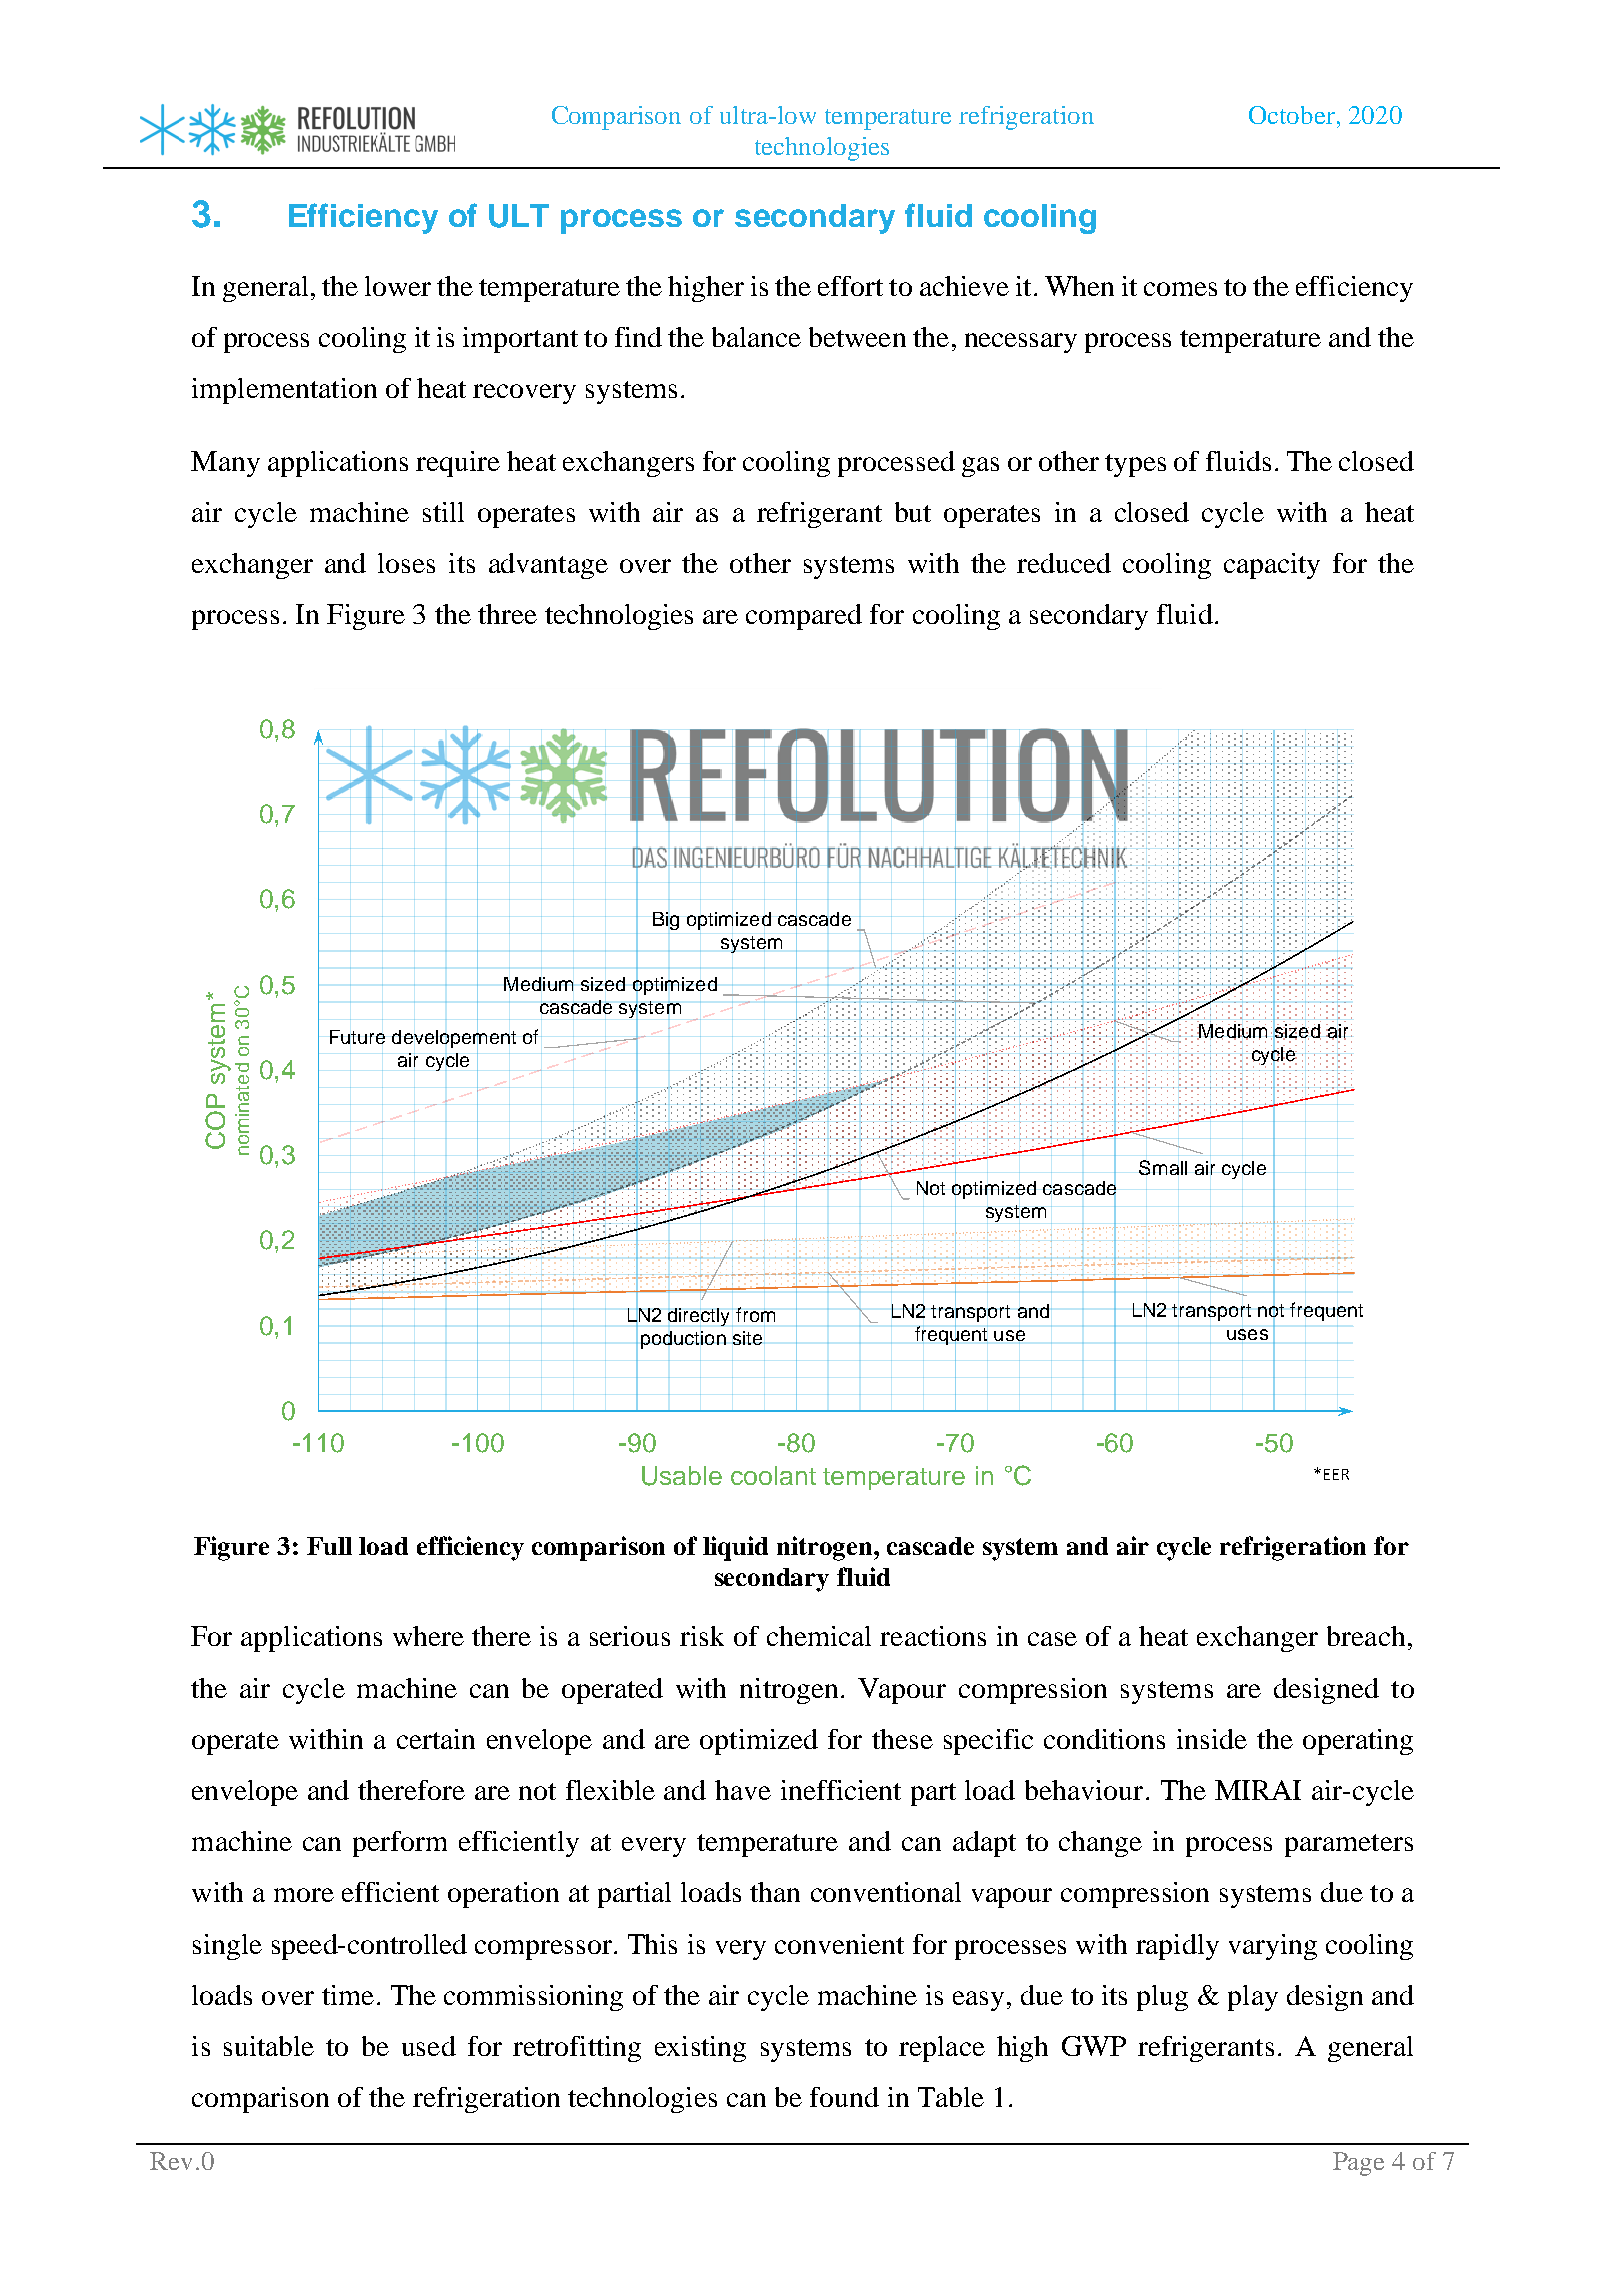  I want to click on Future, so click(357, 1037).
